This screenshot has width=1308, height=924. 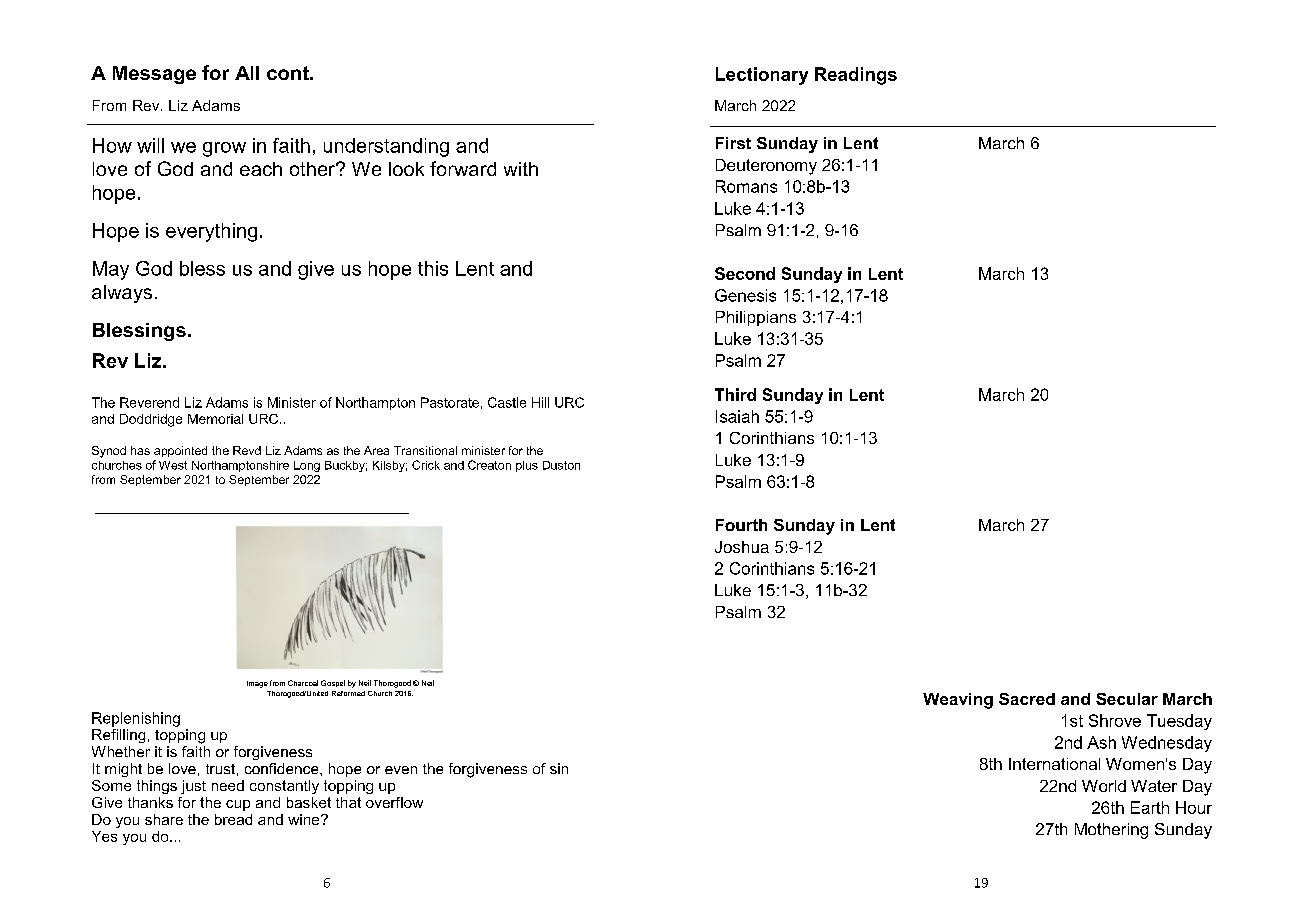 I want to click on Earth, so click(x=1150, y=807).
